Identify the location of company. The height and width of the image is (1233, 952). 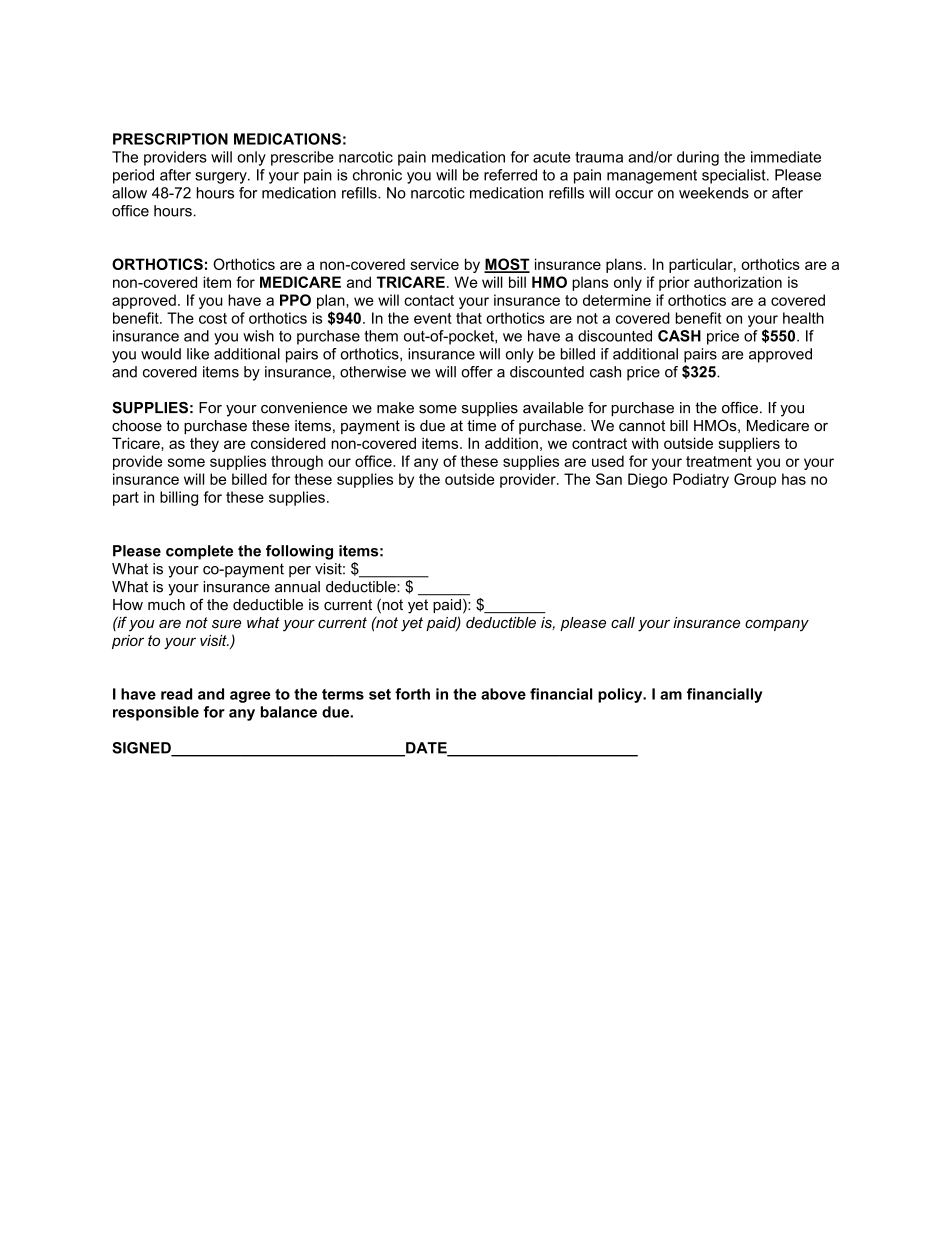
(777, 625).
